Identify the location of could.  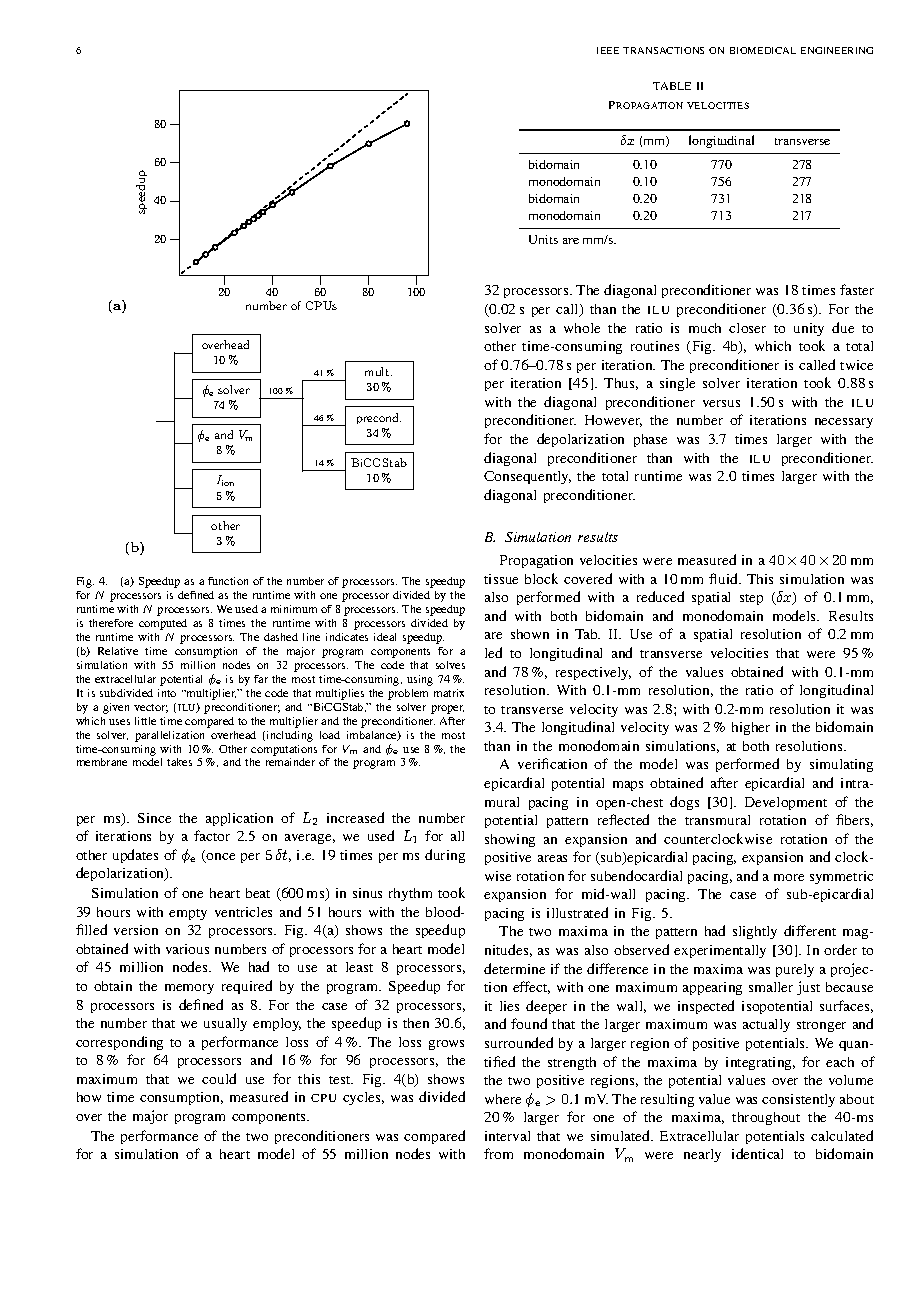
(219, 1078).
